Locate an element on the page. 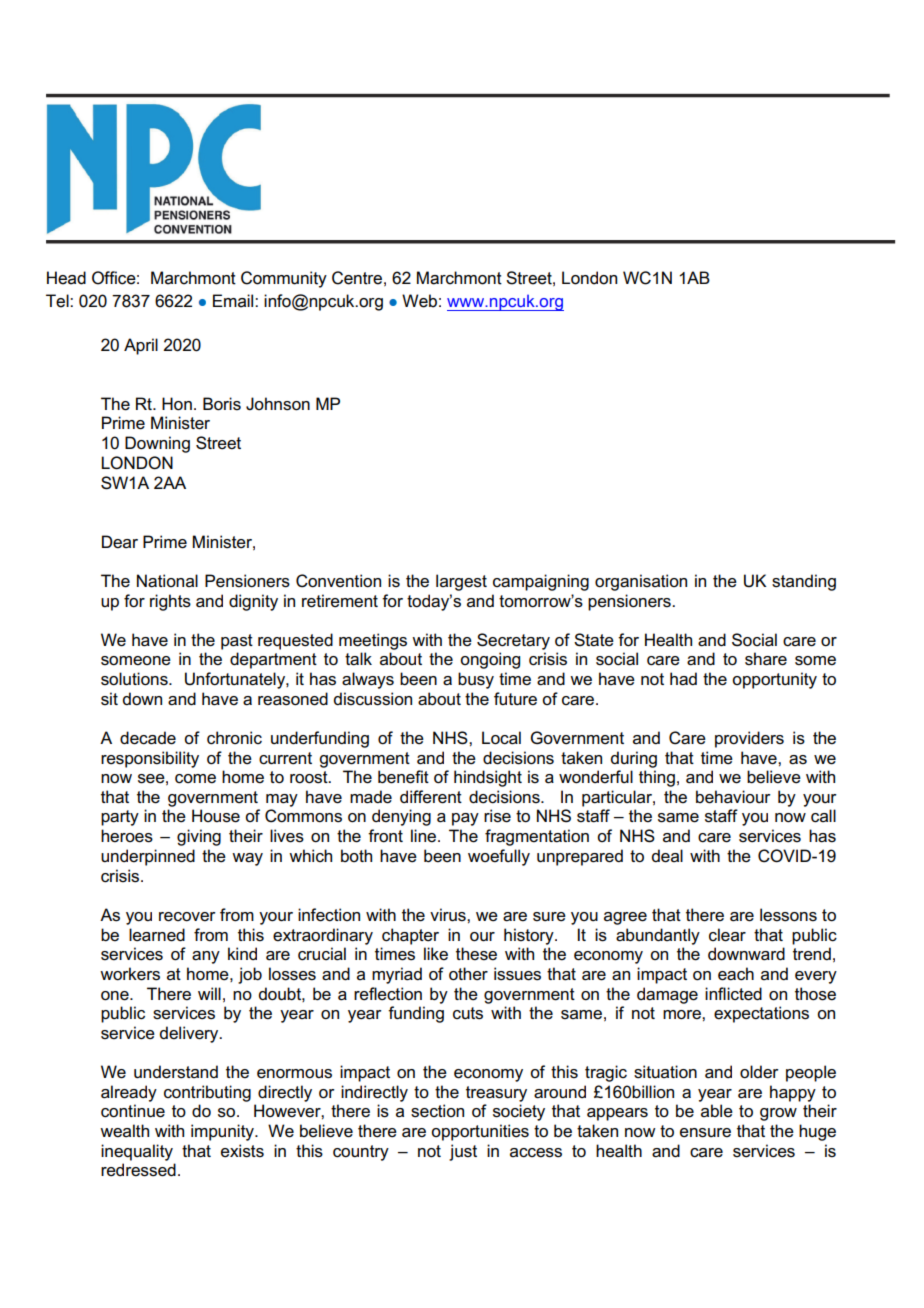 The image size is (924, 1308). decade is located at coordinates (148, 738).
